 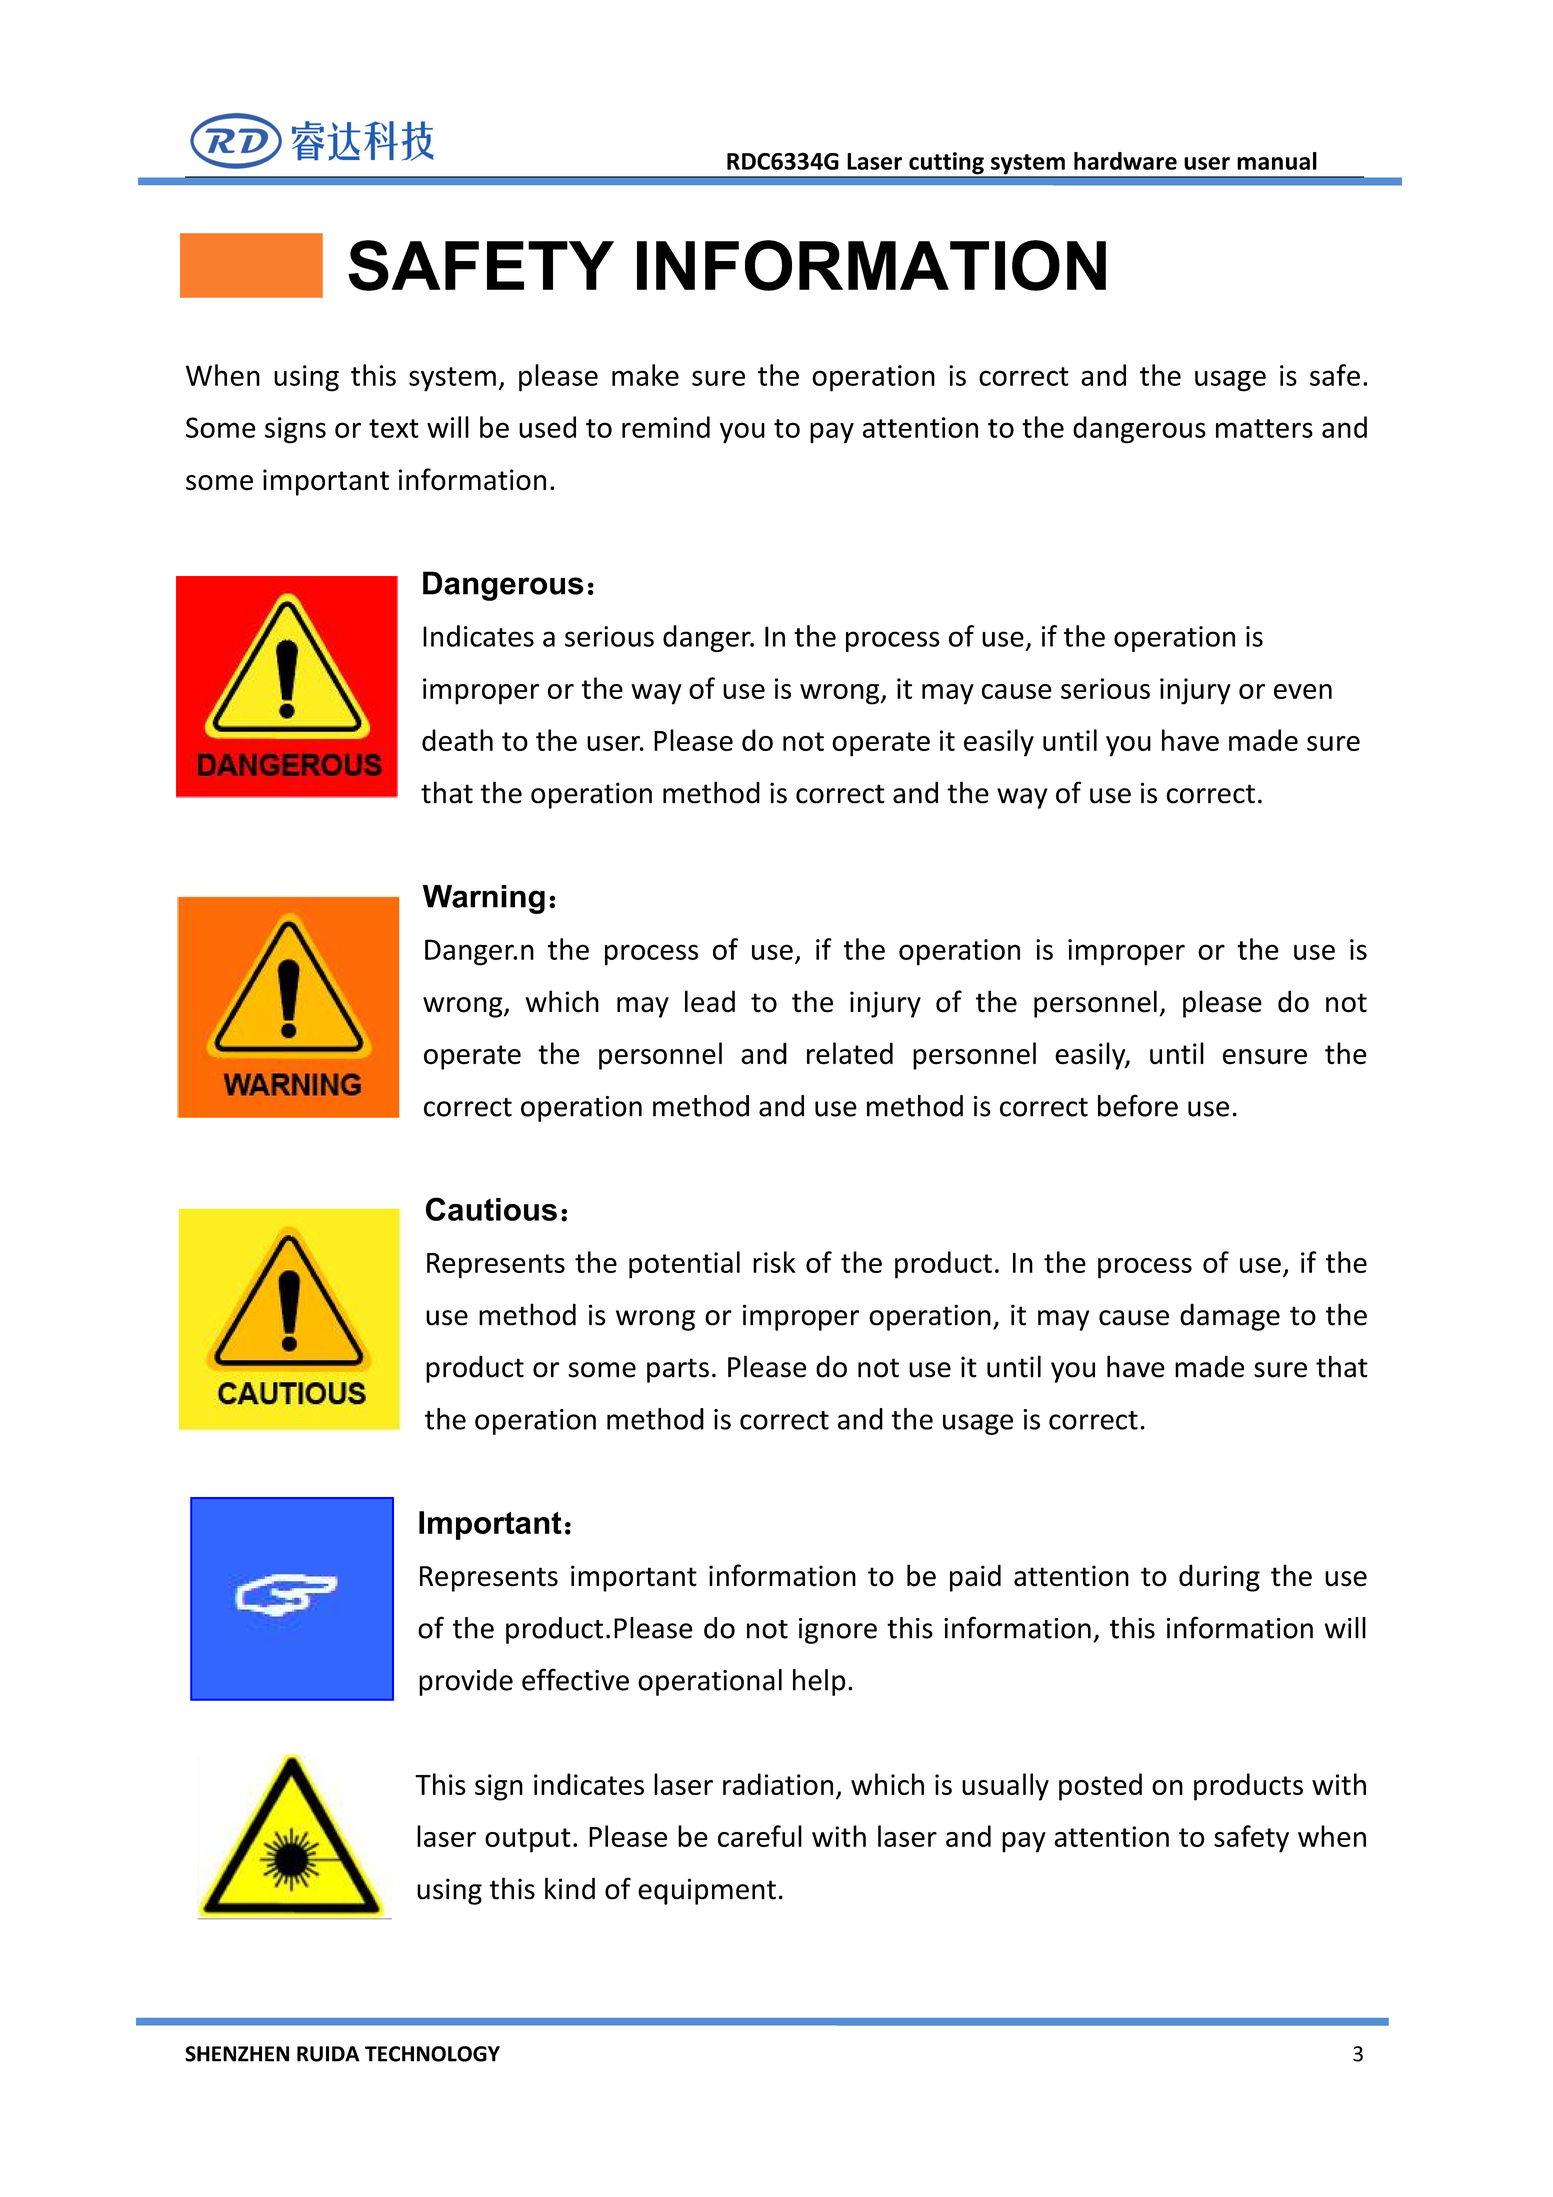 I want to click on hardware, so click(x=1125, y=161).
